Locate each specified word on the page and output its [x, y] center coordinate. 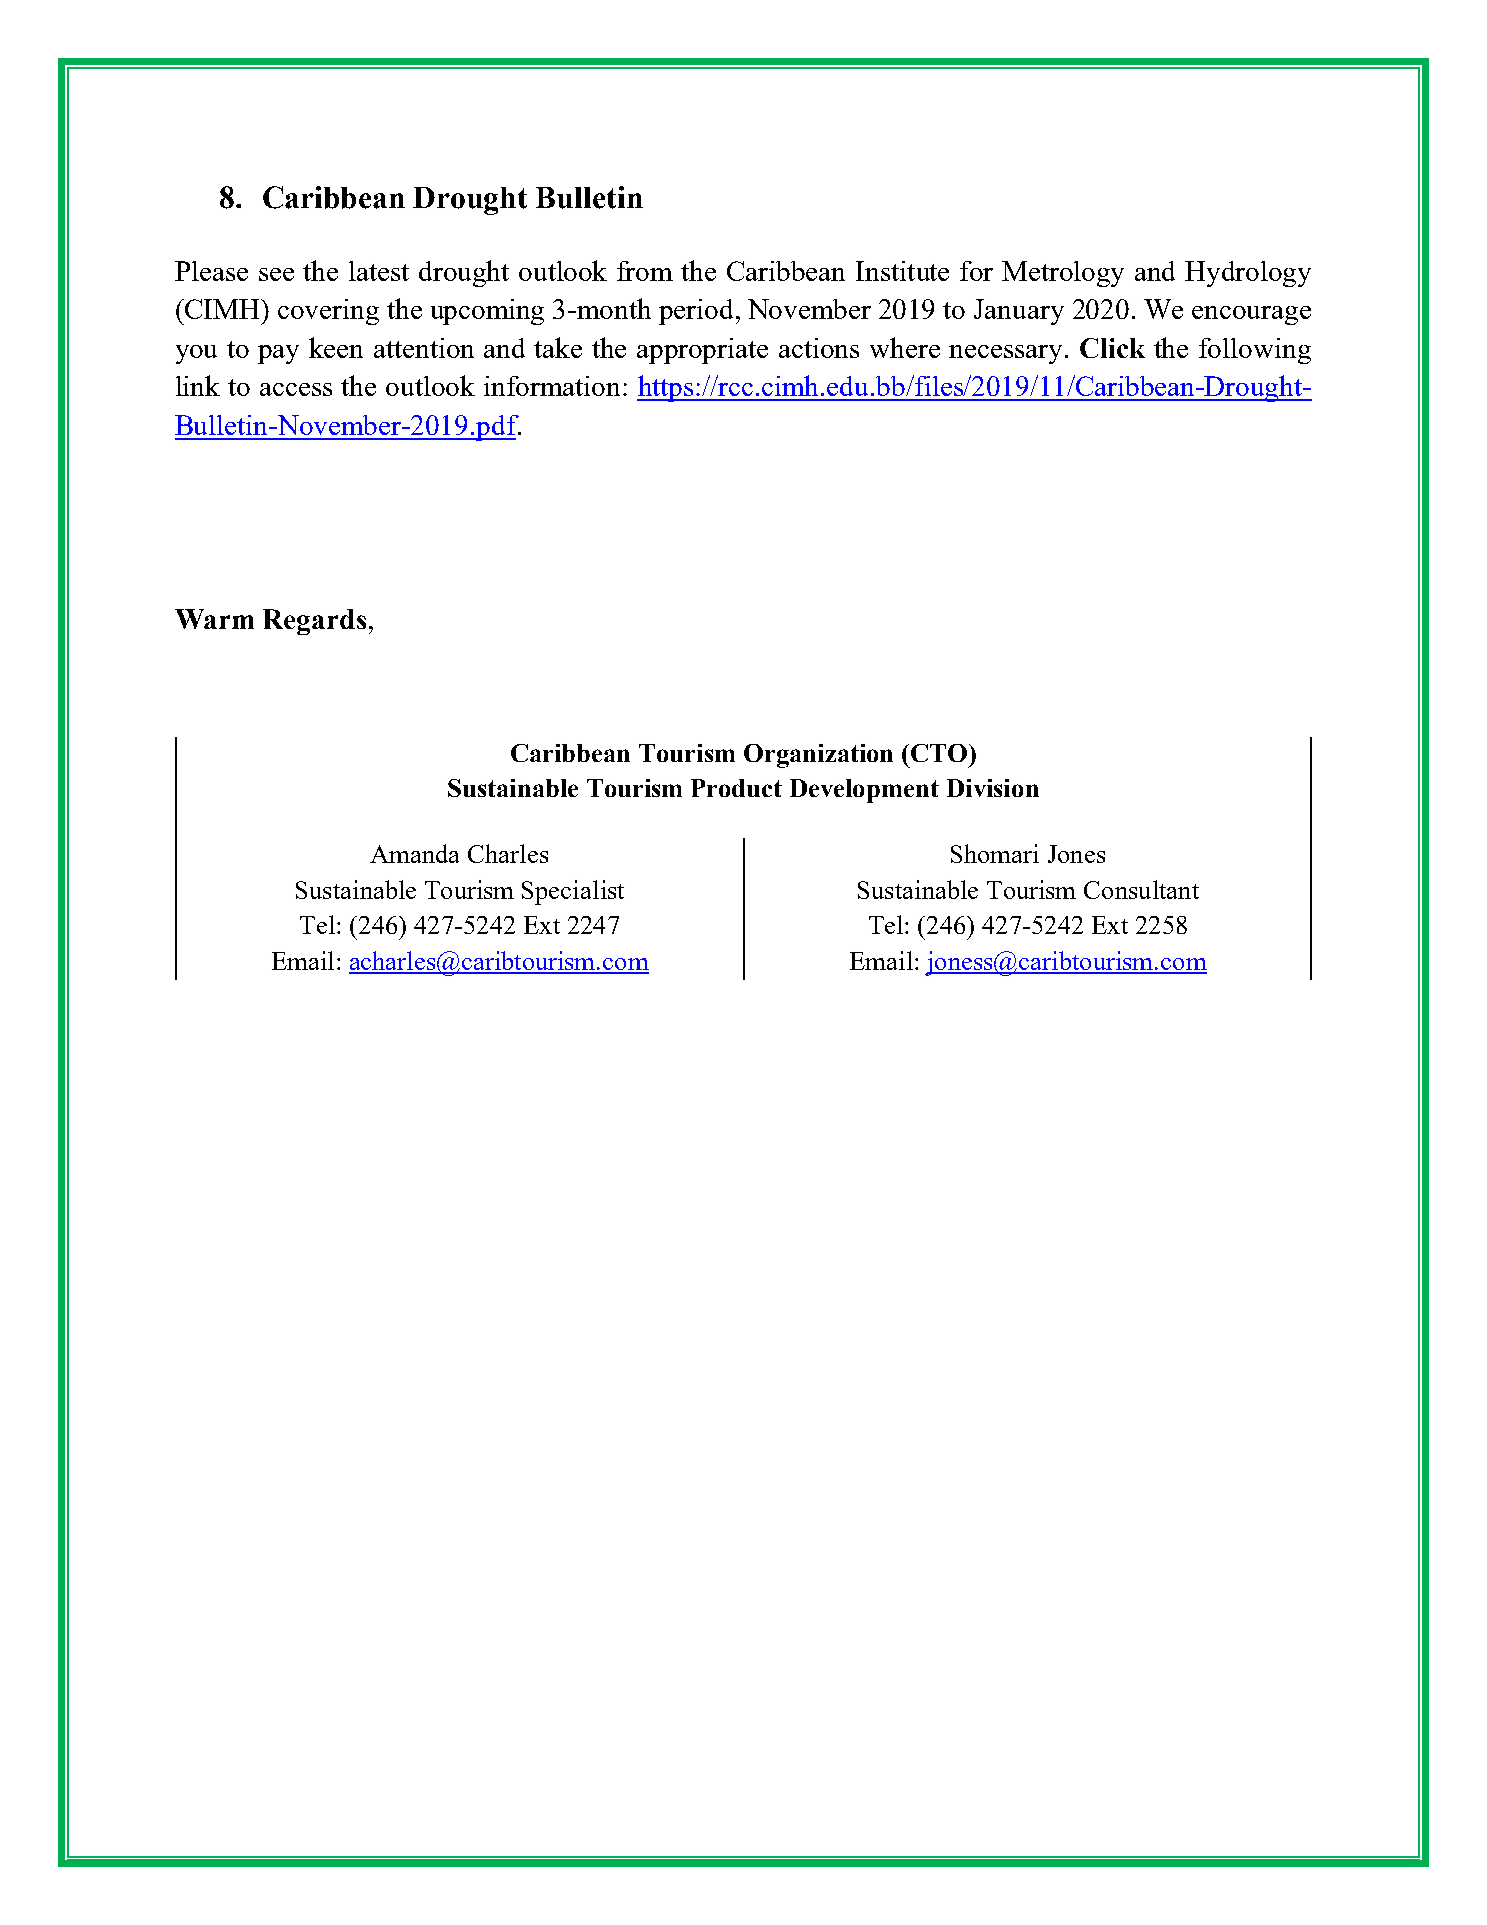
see [276, 274]
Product [736, 788]
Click [1112, 348]
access [296, 389]
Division [993, 788]
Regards [314, 622]
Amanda [414, 853]
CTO [940, 753]
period [698, 312]
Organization [818, 756]
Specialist [573, 892]
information [554, 386]
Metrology [1063, 274]
